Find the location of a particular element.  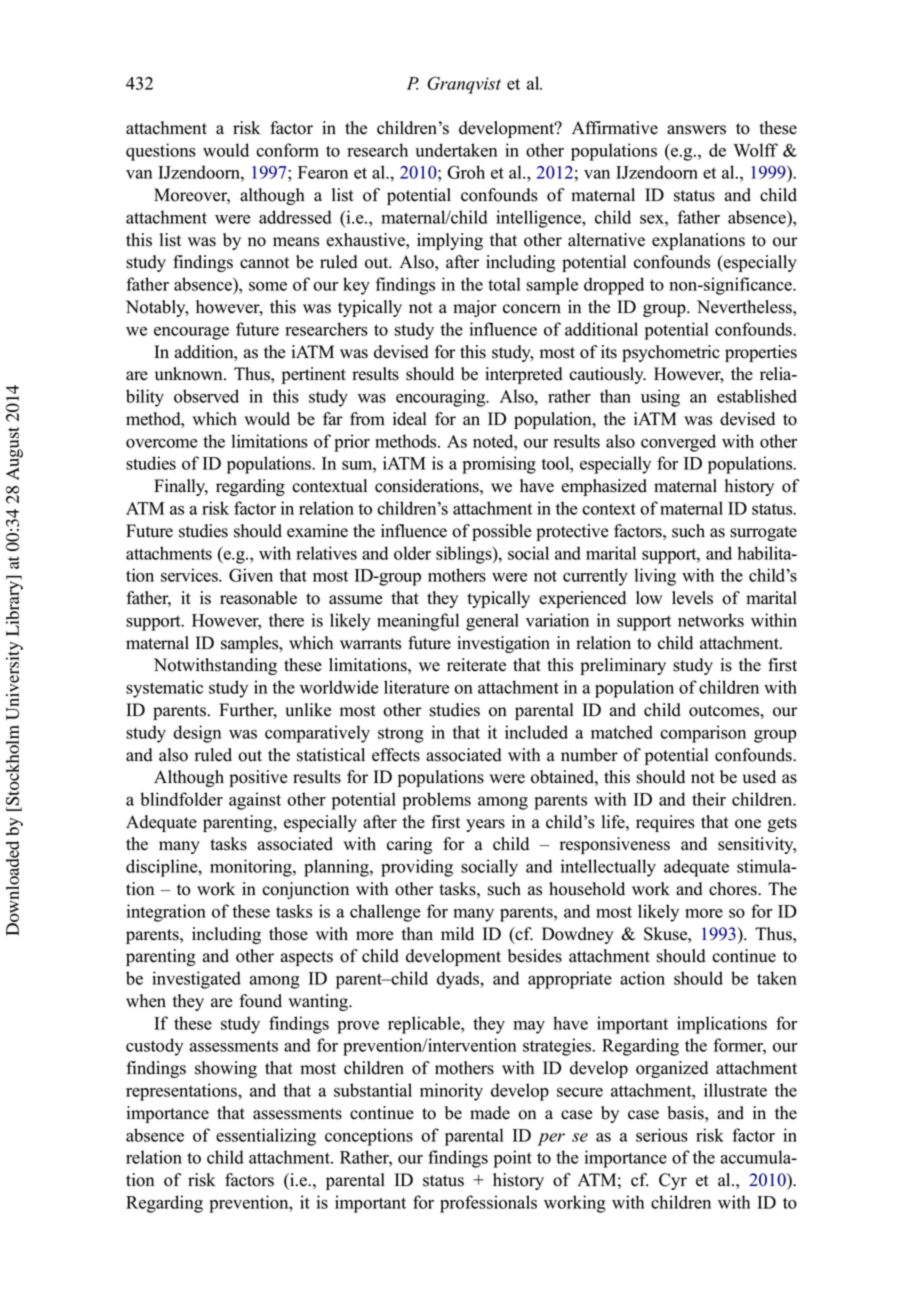

years is located at coordinates (485, 825).
